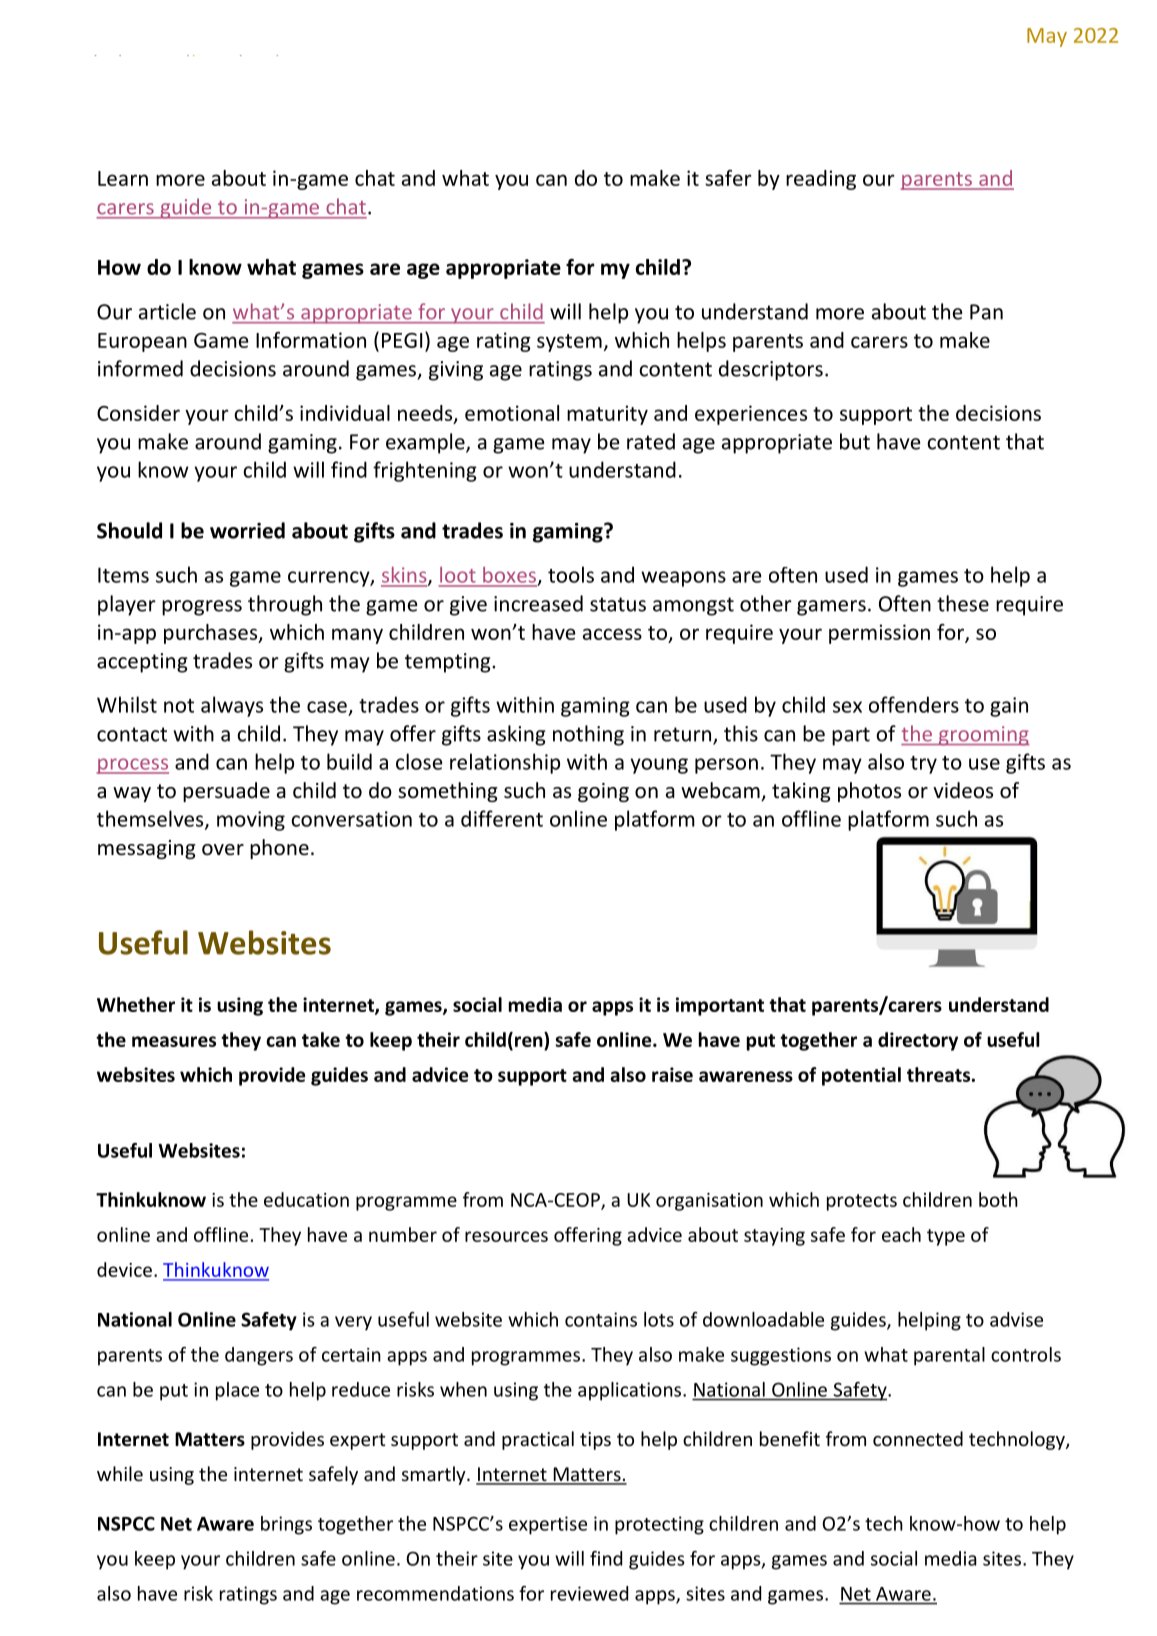 The image size is (1157, 1636). What do you see at coordinates (569, 343) in the screenshot?
I see `system` at bounding box center [569, 343].
